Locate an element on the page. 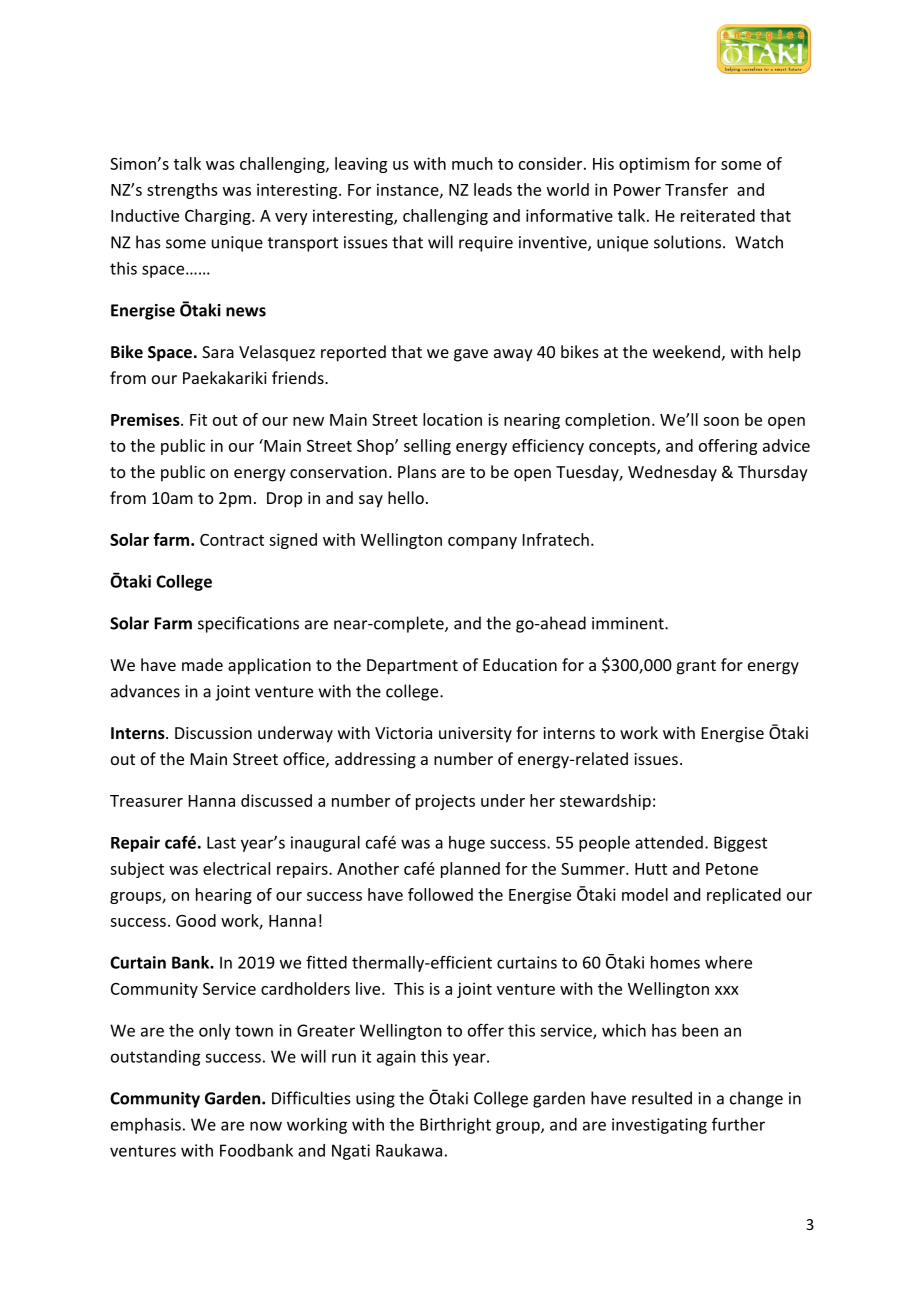 Image resolution: width=924 pixels, height=1308 pixels. Transfer is located at coordinates (696, 189).
